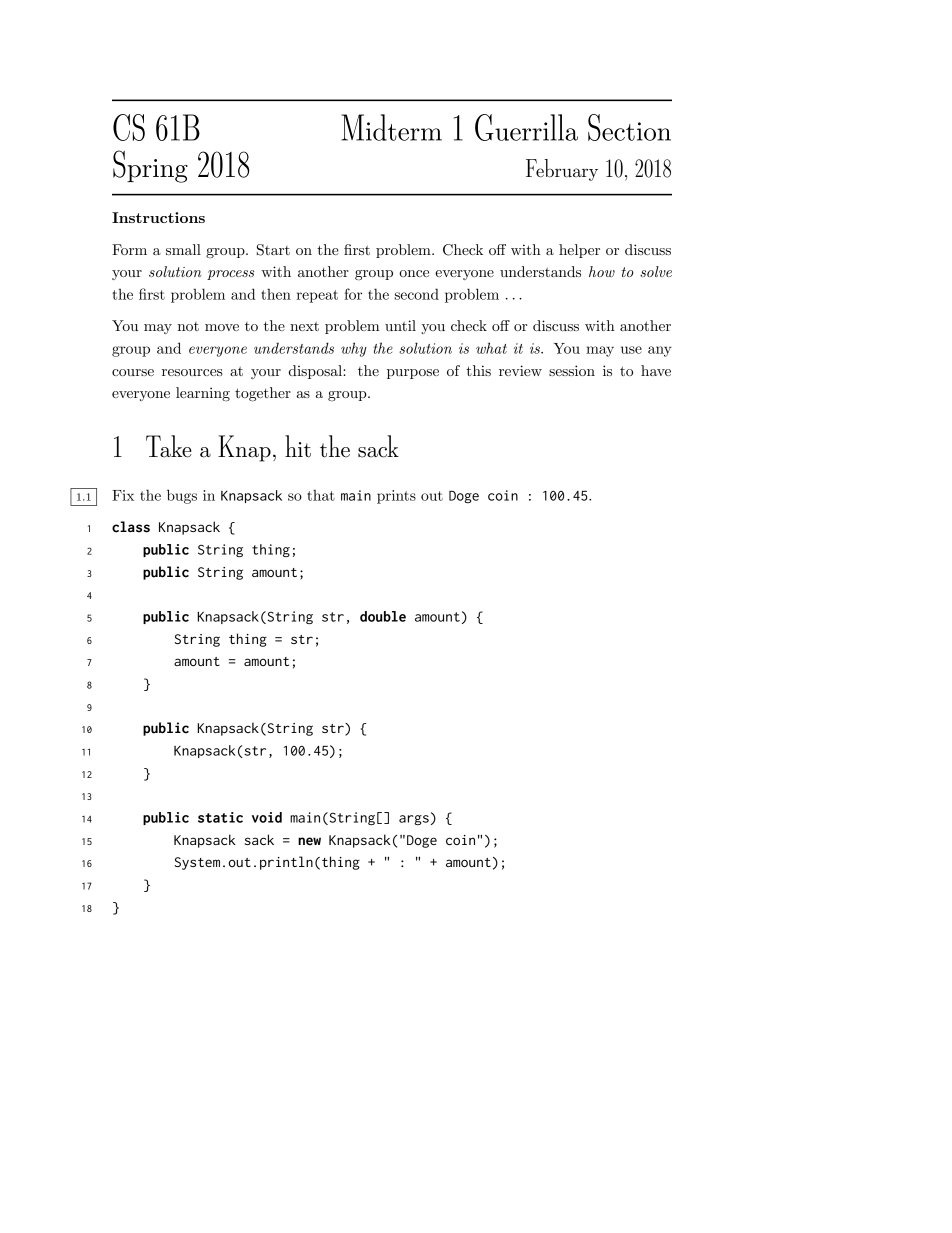 The height and width of the document is (1233, 952). What do you see at coordinates (396, 497) in the document?
I see `prints` at bounding box center [396, 497].
